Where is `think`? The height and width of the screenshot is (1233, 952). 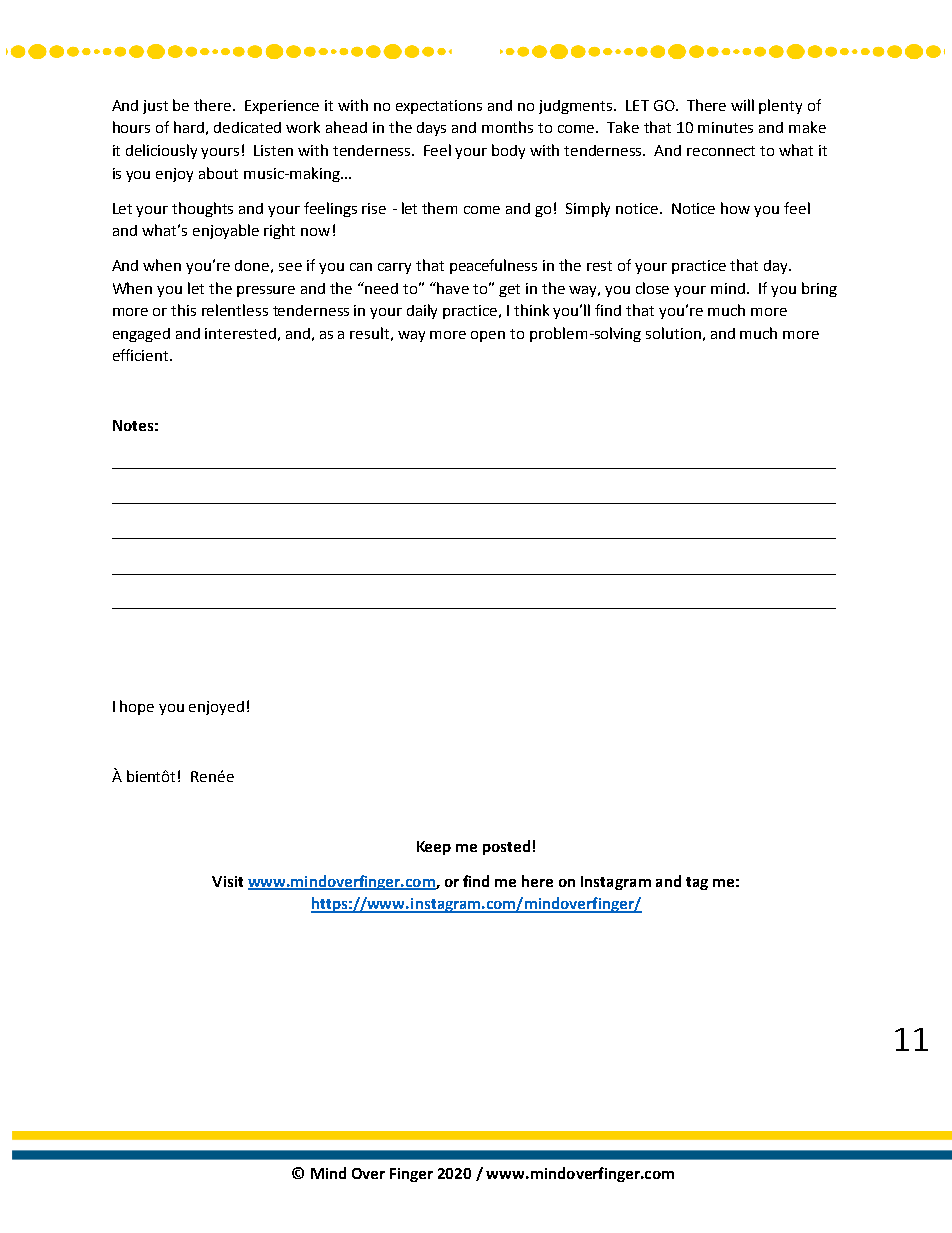
think is located at coordinates (531, 310).
